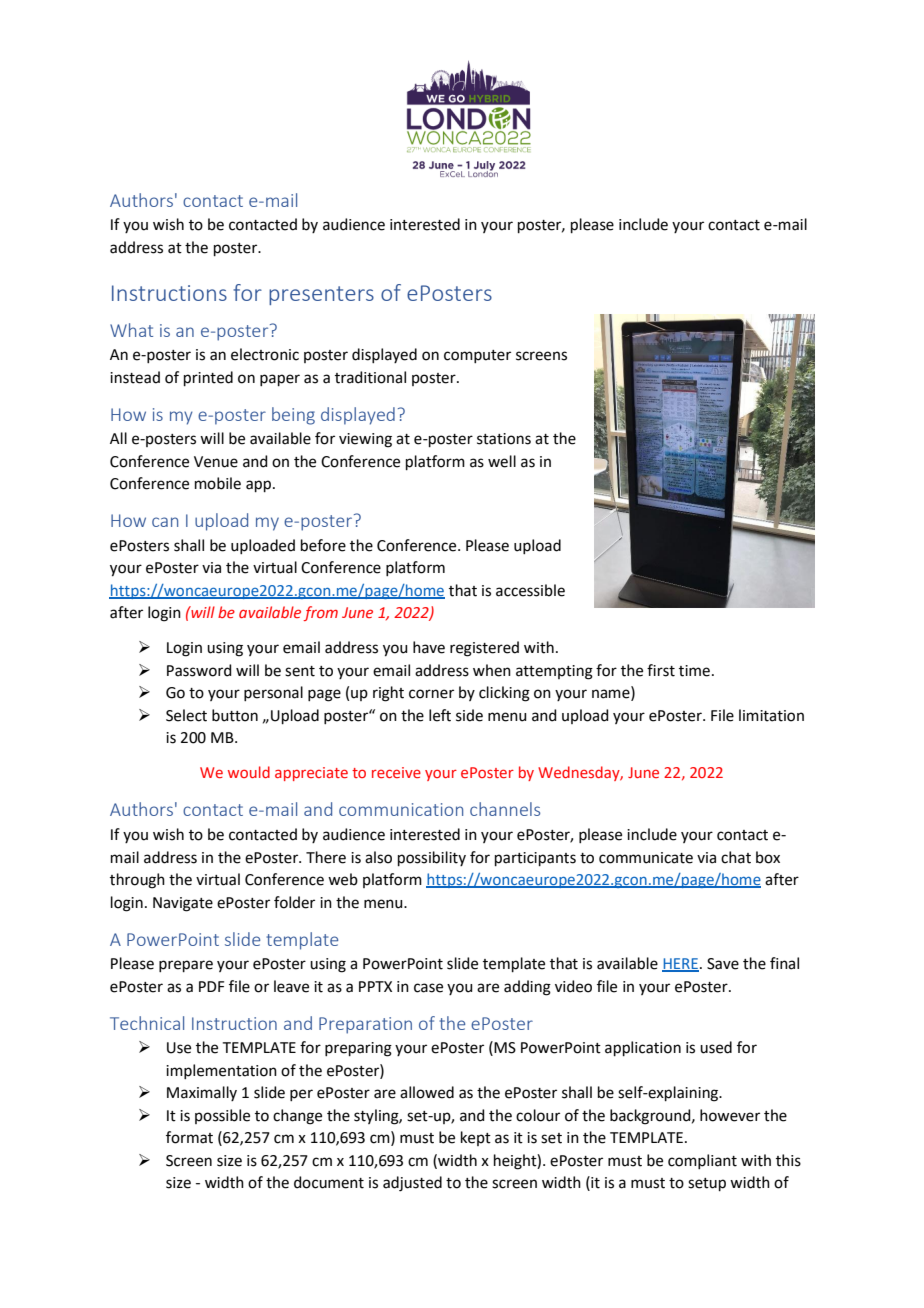  What do you see at coordinates (189, 1137) in the document?
I see `format` at bounding box center [189, 1137].
